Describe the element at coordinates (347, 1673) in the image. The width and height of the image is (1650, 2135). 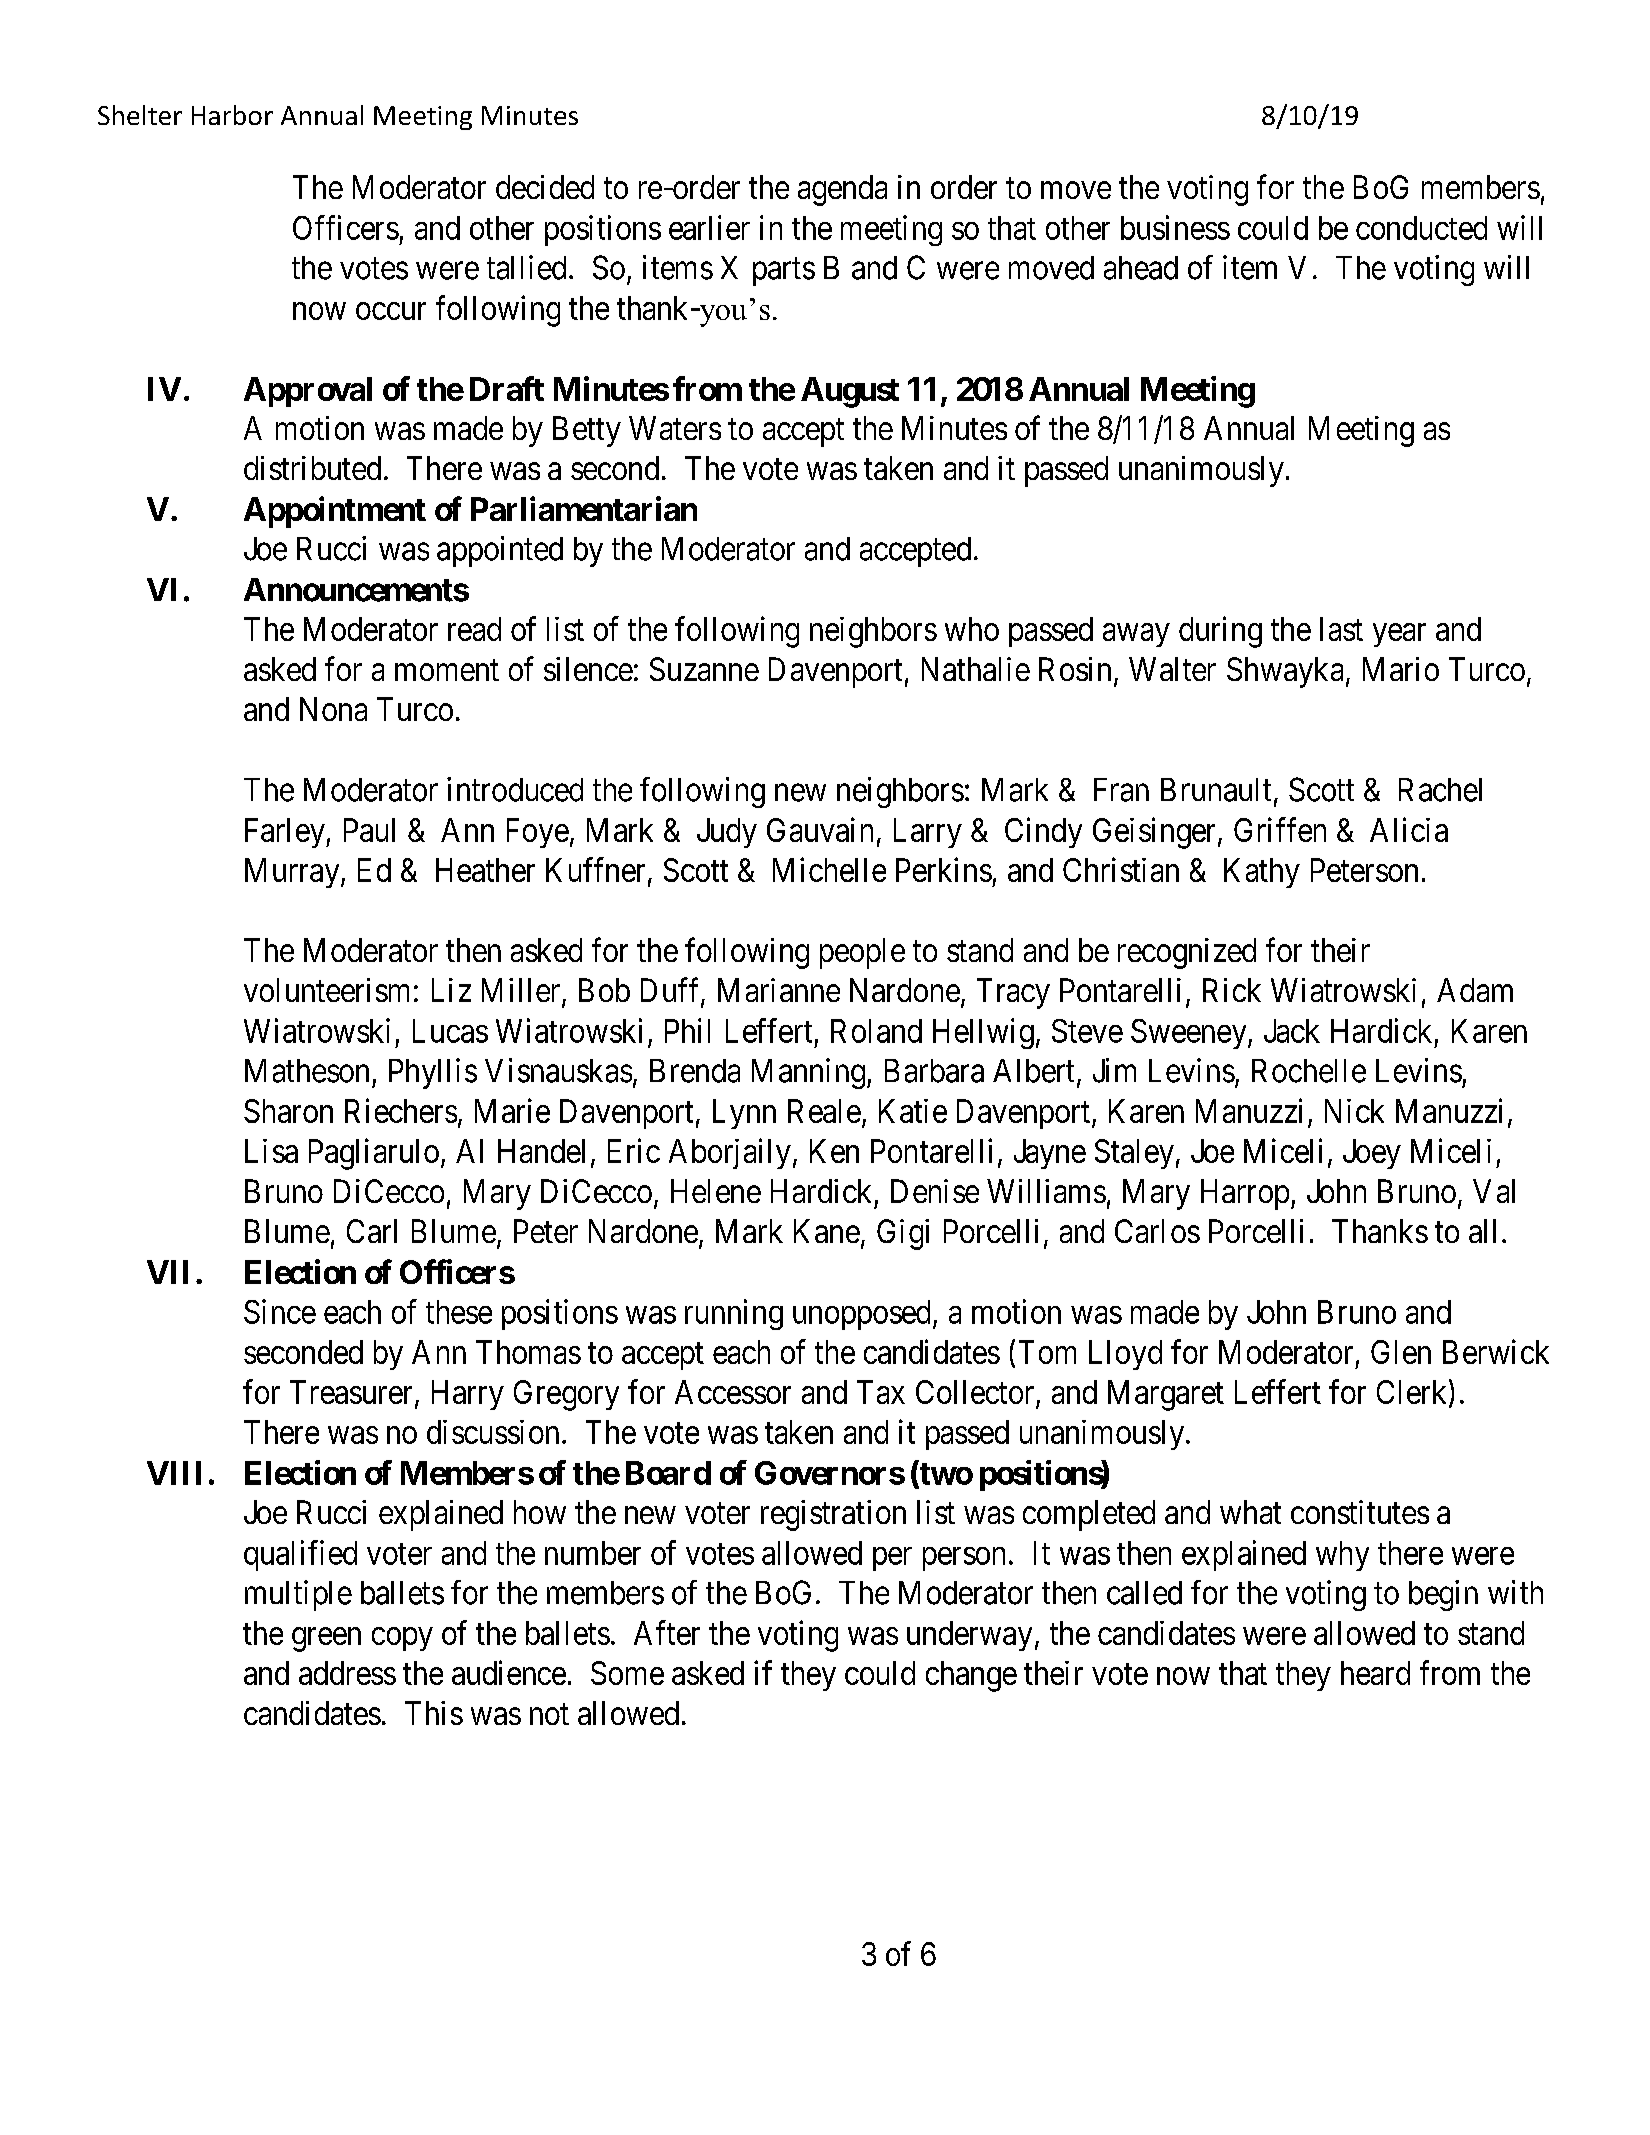
I see `address` at that location.
